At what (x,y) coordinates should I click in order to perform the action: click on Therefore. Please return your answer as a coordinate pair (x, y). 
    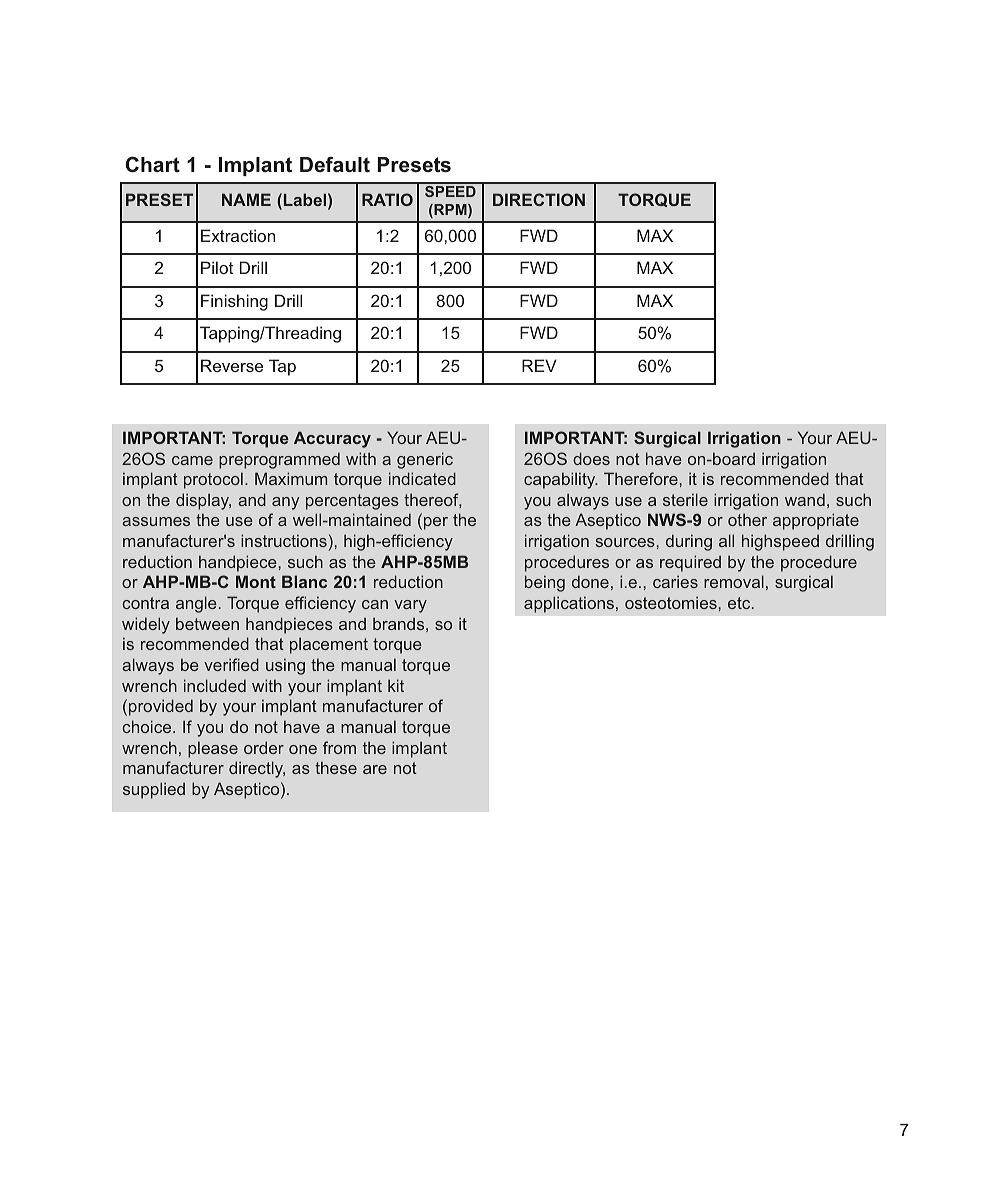
    Looking at the image, I should click on (641, 478).
